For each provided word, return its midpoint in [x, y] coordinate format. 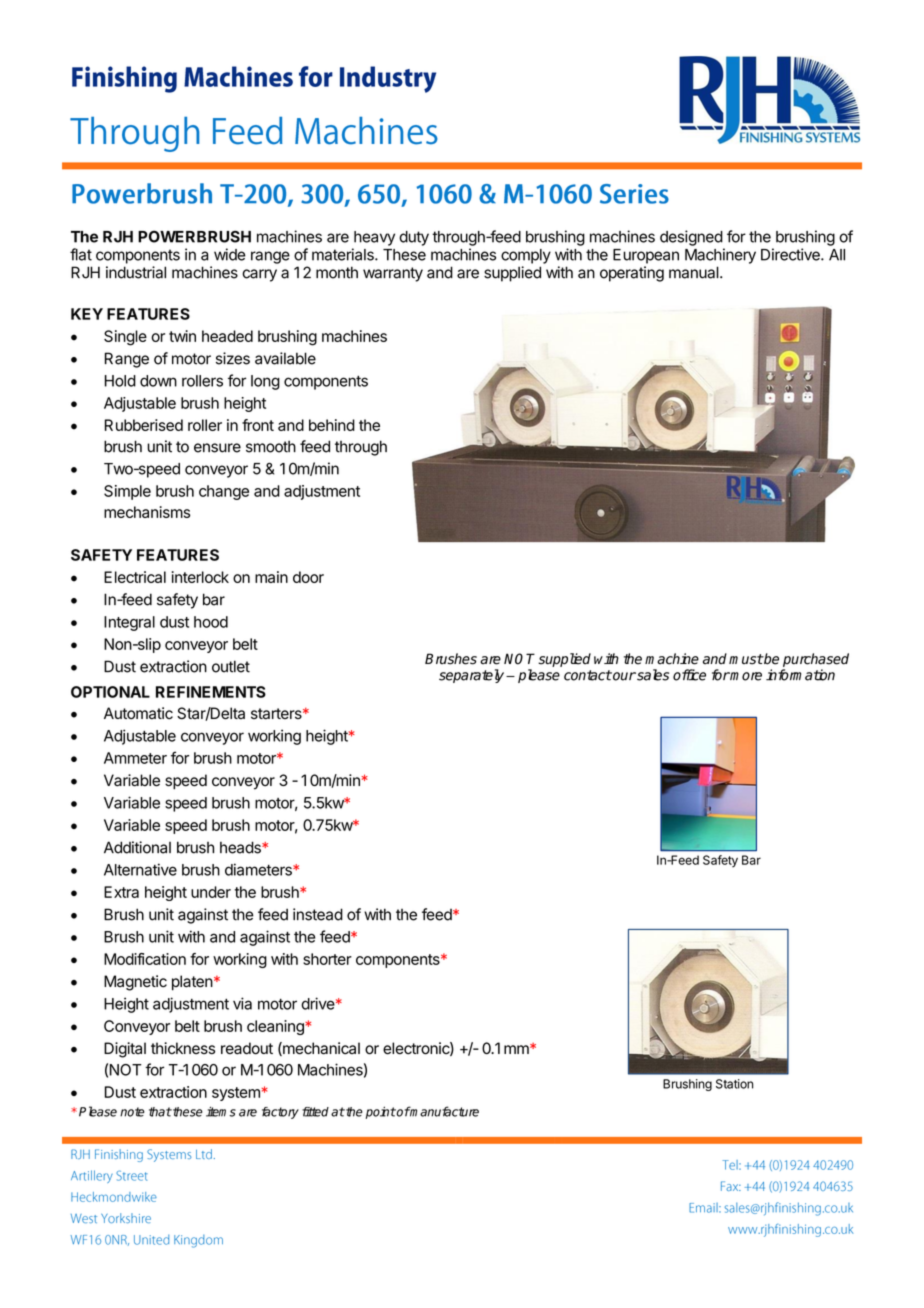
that [160, 1112]
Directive [791, 254]
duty [414, 238]
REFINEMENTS [211, 692]
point [380, 1112]
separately [473, 676]
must [746, 659]
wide [230, 254]
